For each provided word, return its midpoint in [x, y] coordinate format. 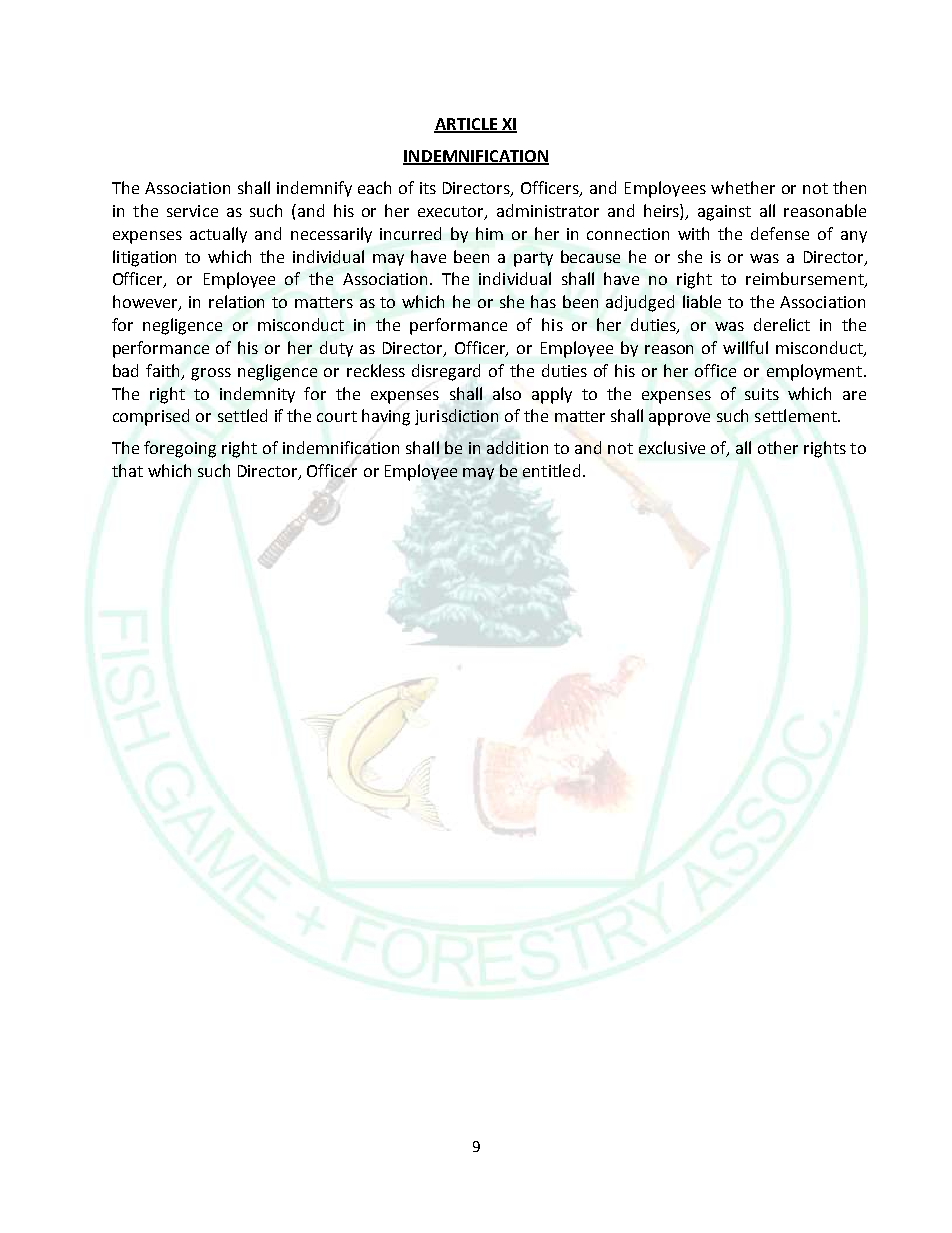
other [778, 447]
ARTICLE [466, 125]
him [489, 233]
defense [780, 233]
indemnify [314, 189]
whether [743, 187]
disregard [446, 372]
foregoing [180, 449]
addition [517, 447]
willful [745, 347]
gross [211, 374]
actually [218, 235]
